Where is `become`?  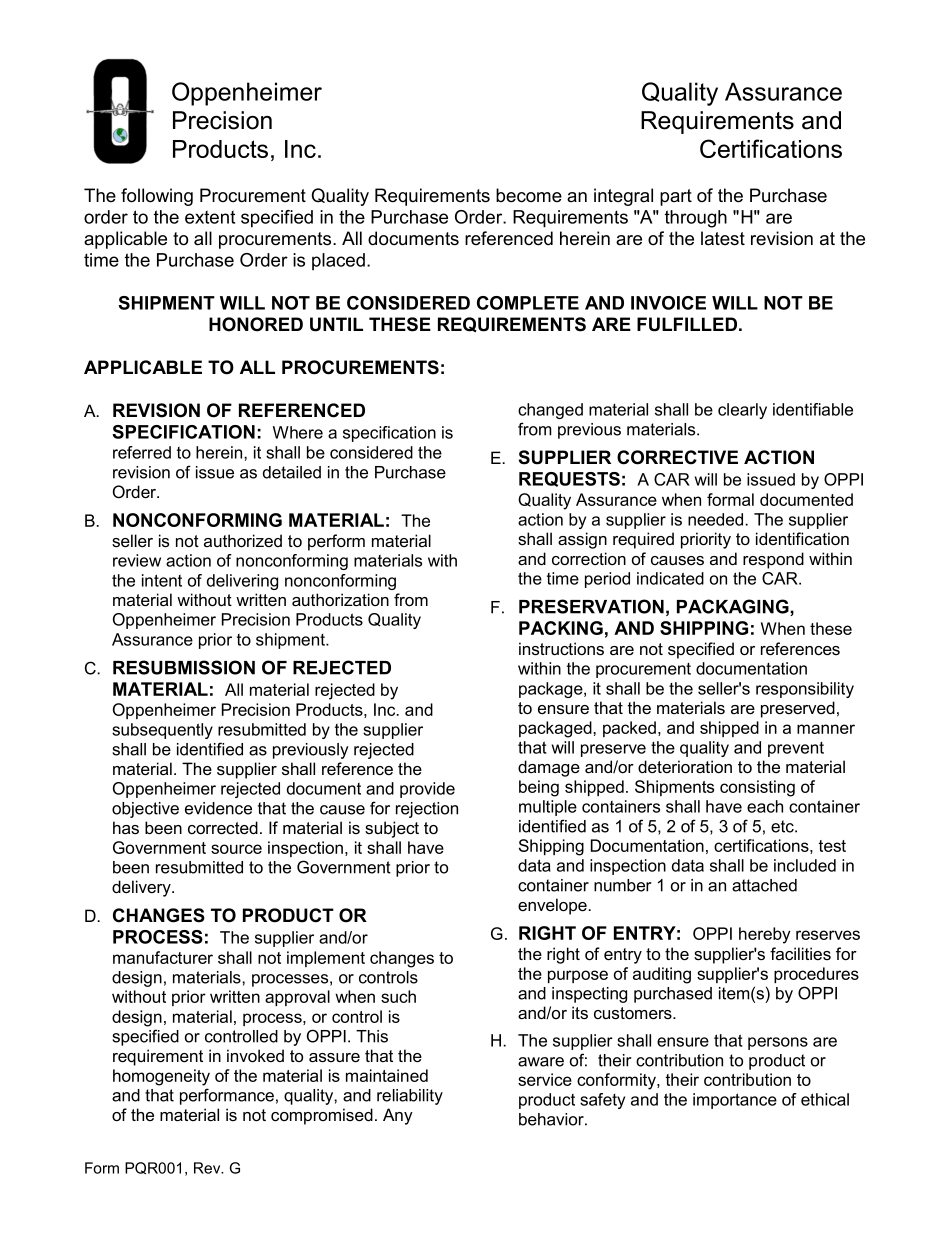
become is located at coordinates (529, 195).
